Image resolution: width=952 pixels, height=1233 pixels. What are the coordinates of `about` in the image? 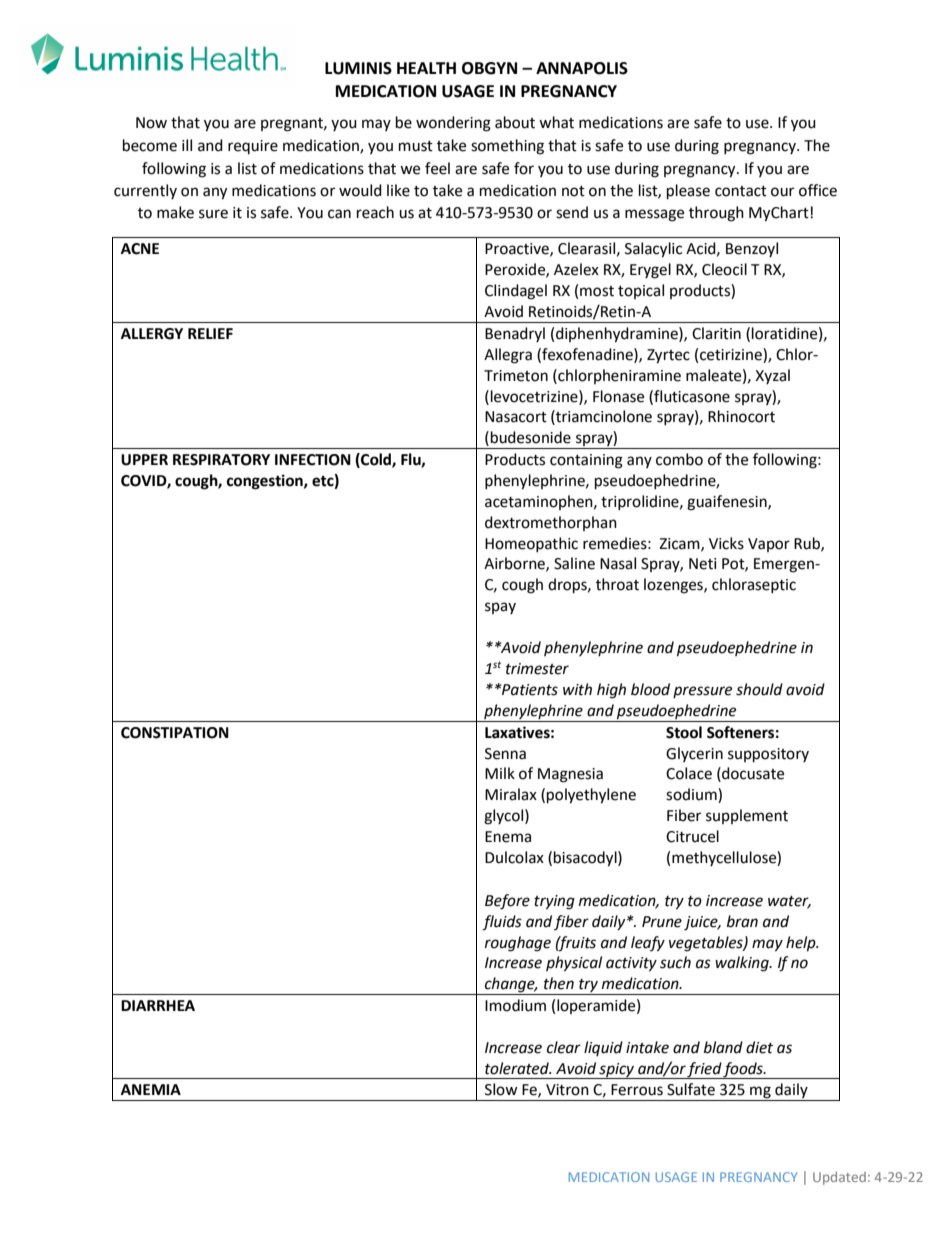 It's located at (515, 122).
